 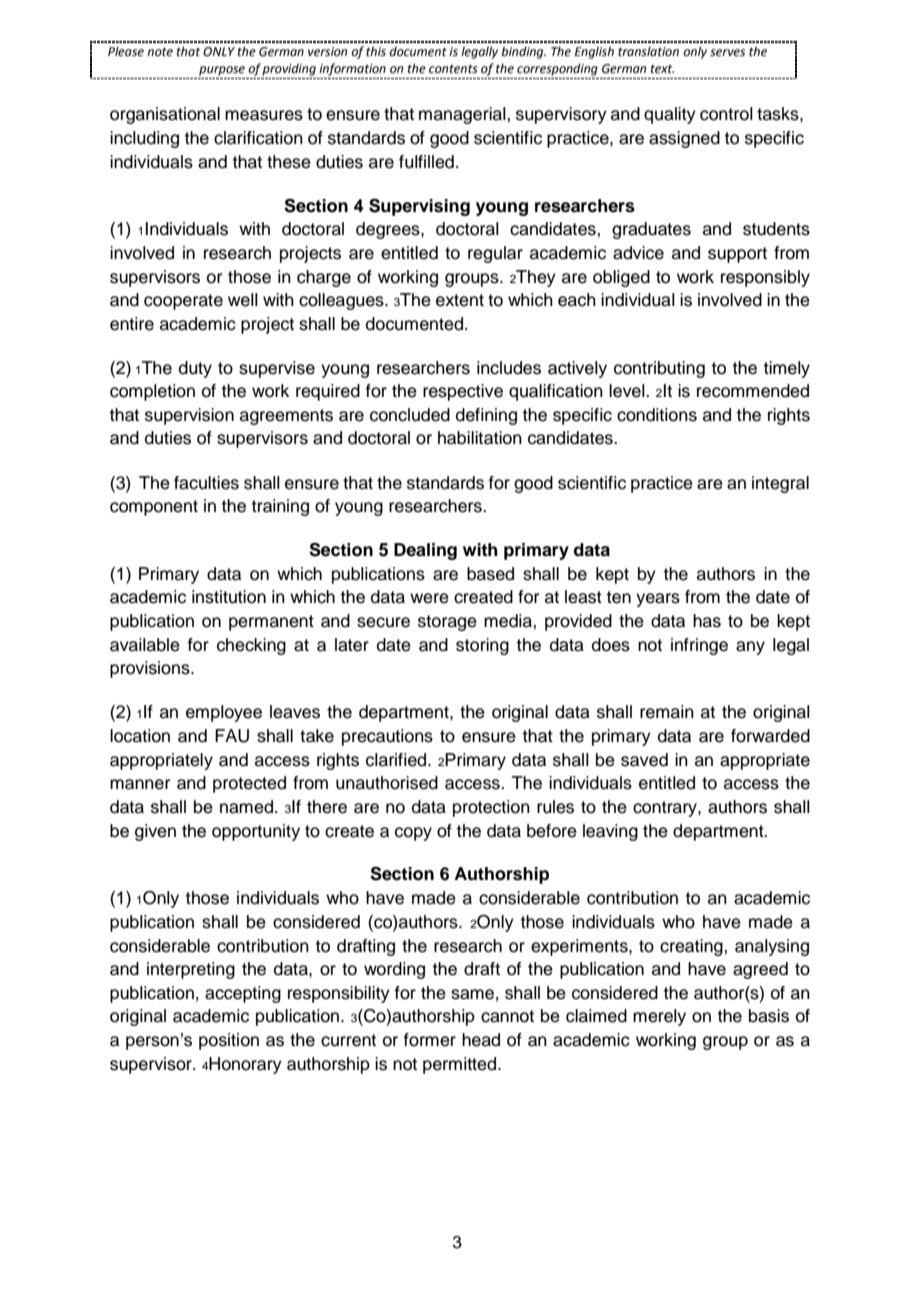 I want to click on supervision, so click(x=189, y=416).
